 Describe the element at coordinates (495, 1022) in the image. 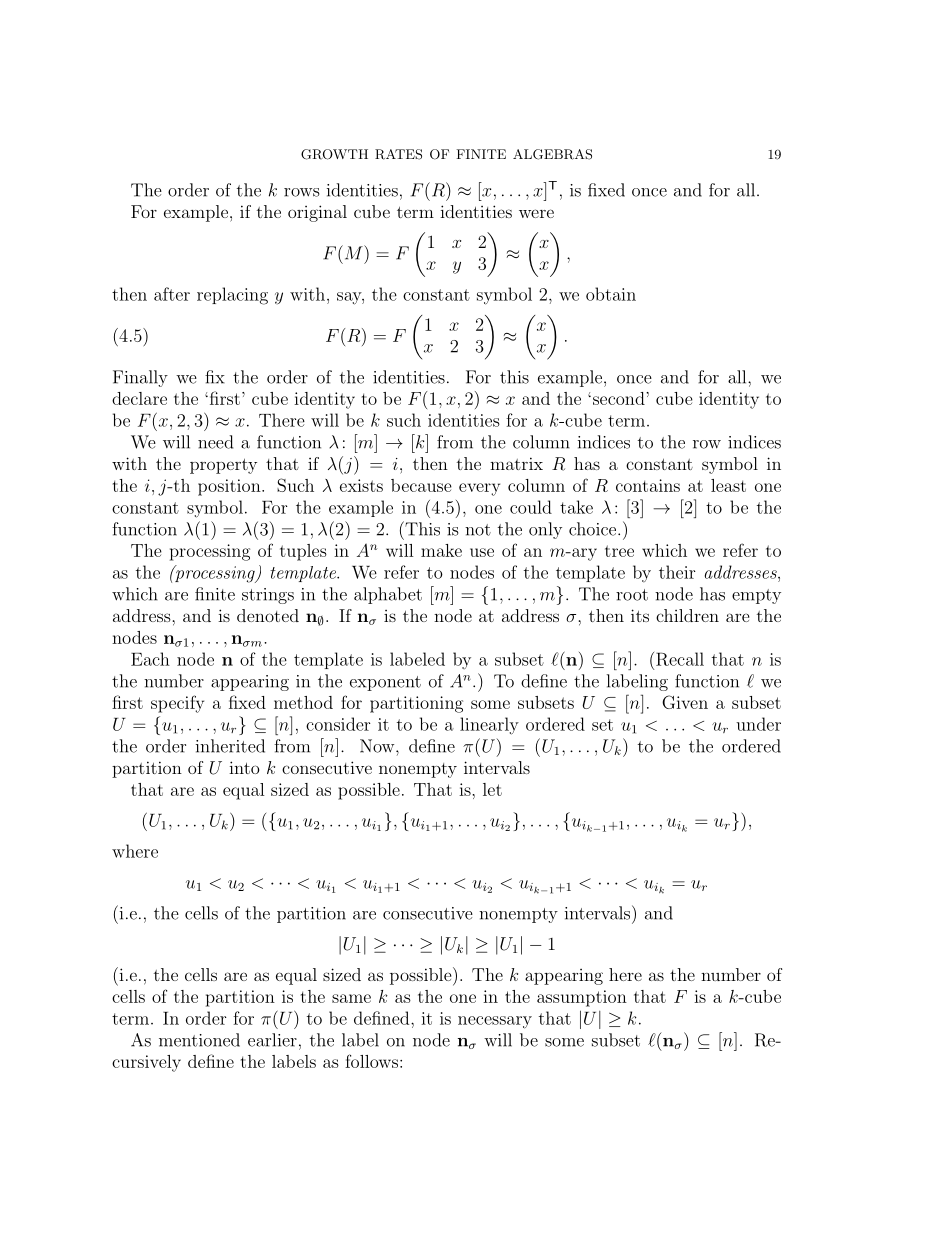

I see `necessary` at that location.
